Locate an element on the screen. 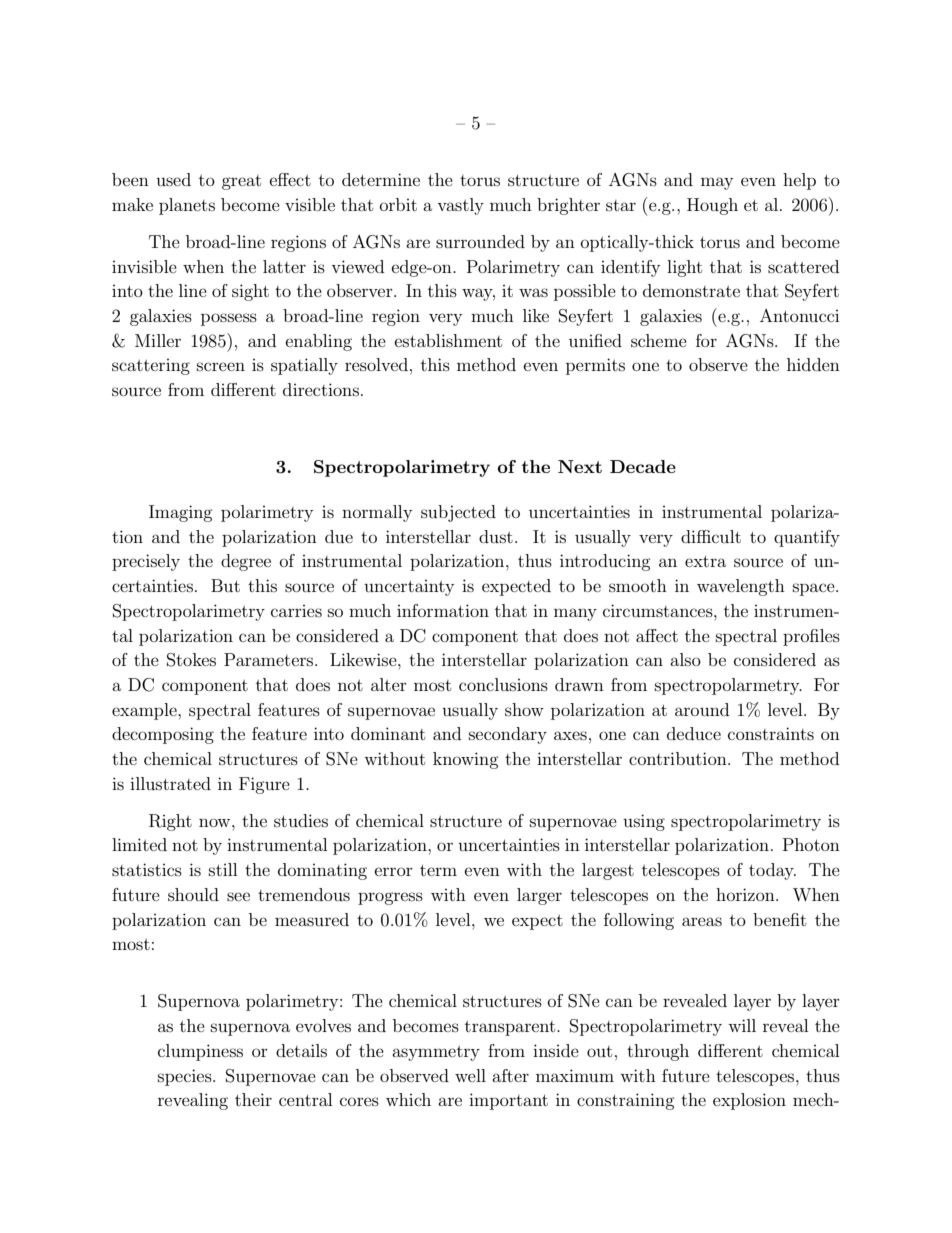 This screenshot has width=952, height=1233. Hough is located at coordinates (712, 206).
